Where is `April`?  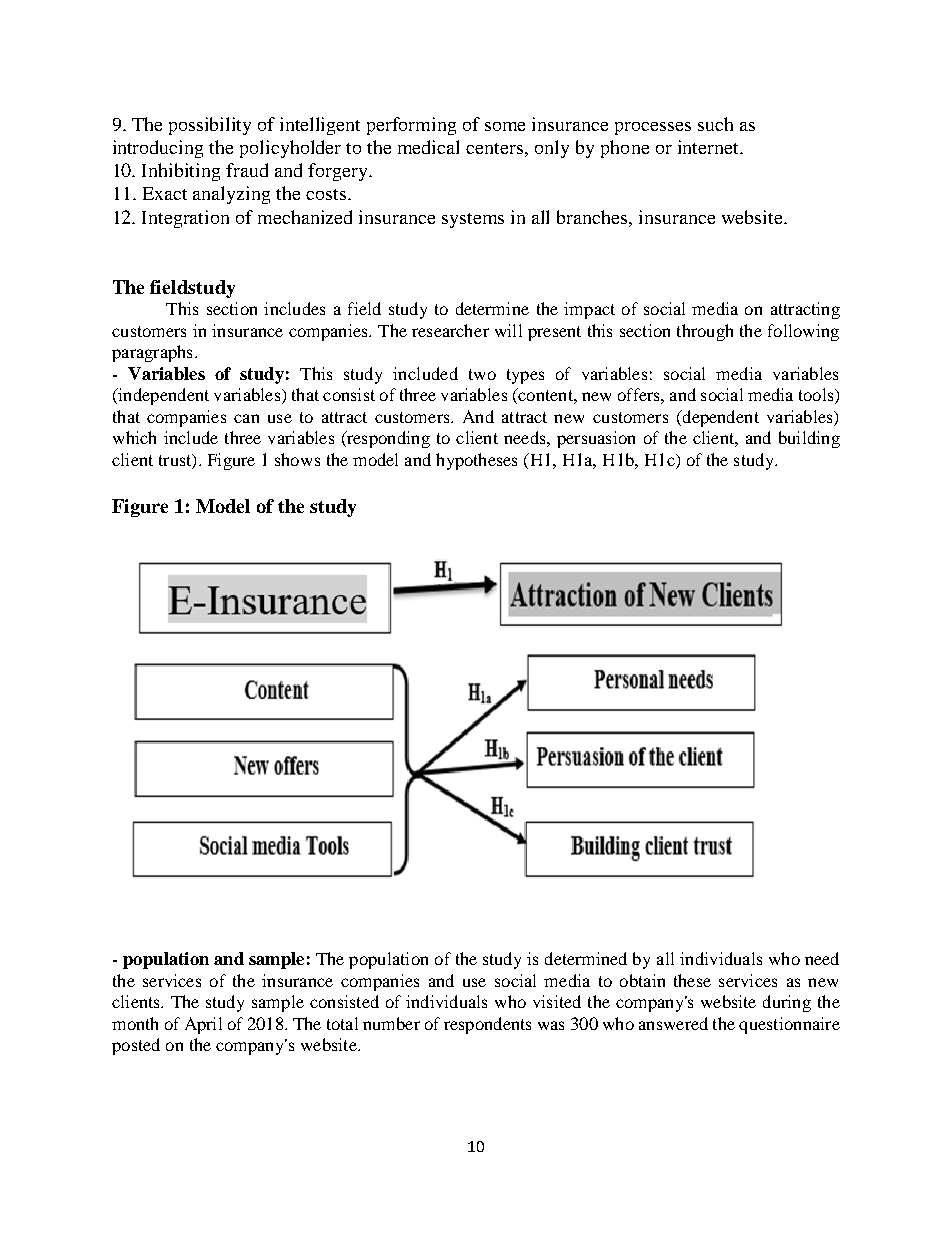 April is located at coordinates (203, 1025).
